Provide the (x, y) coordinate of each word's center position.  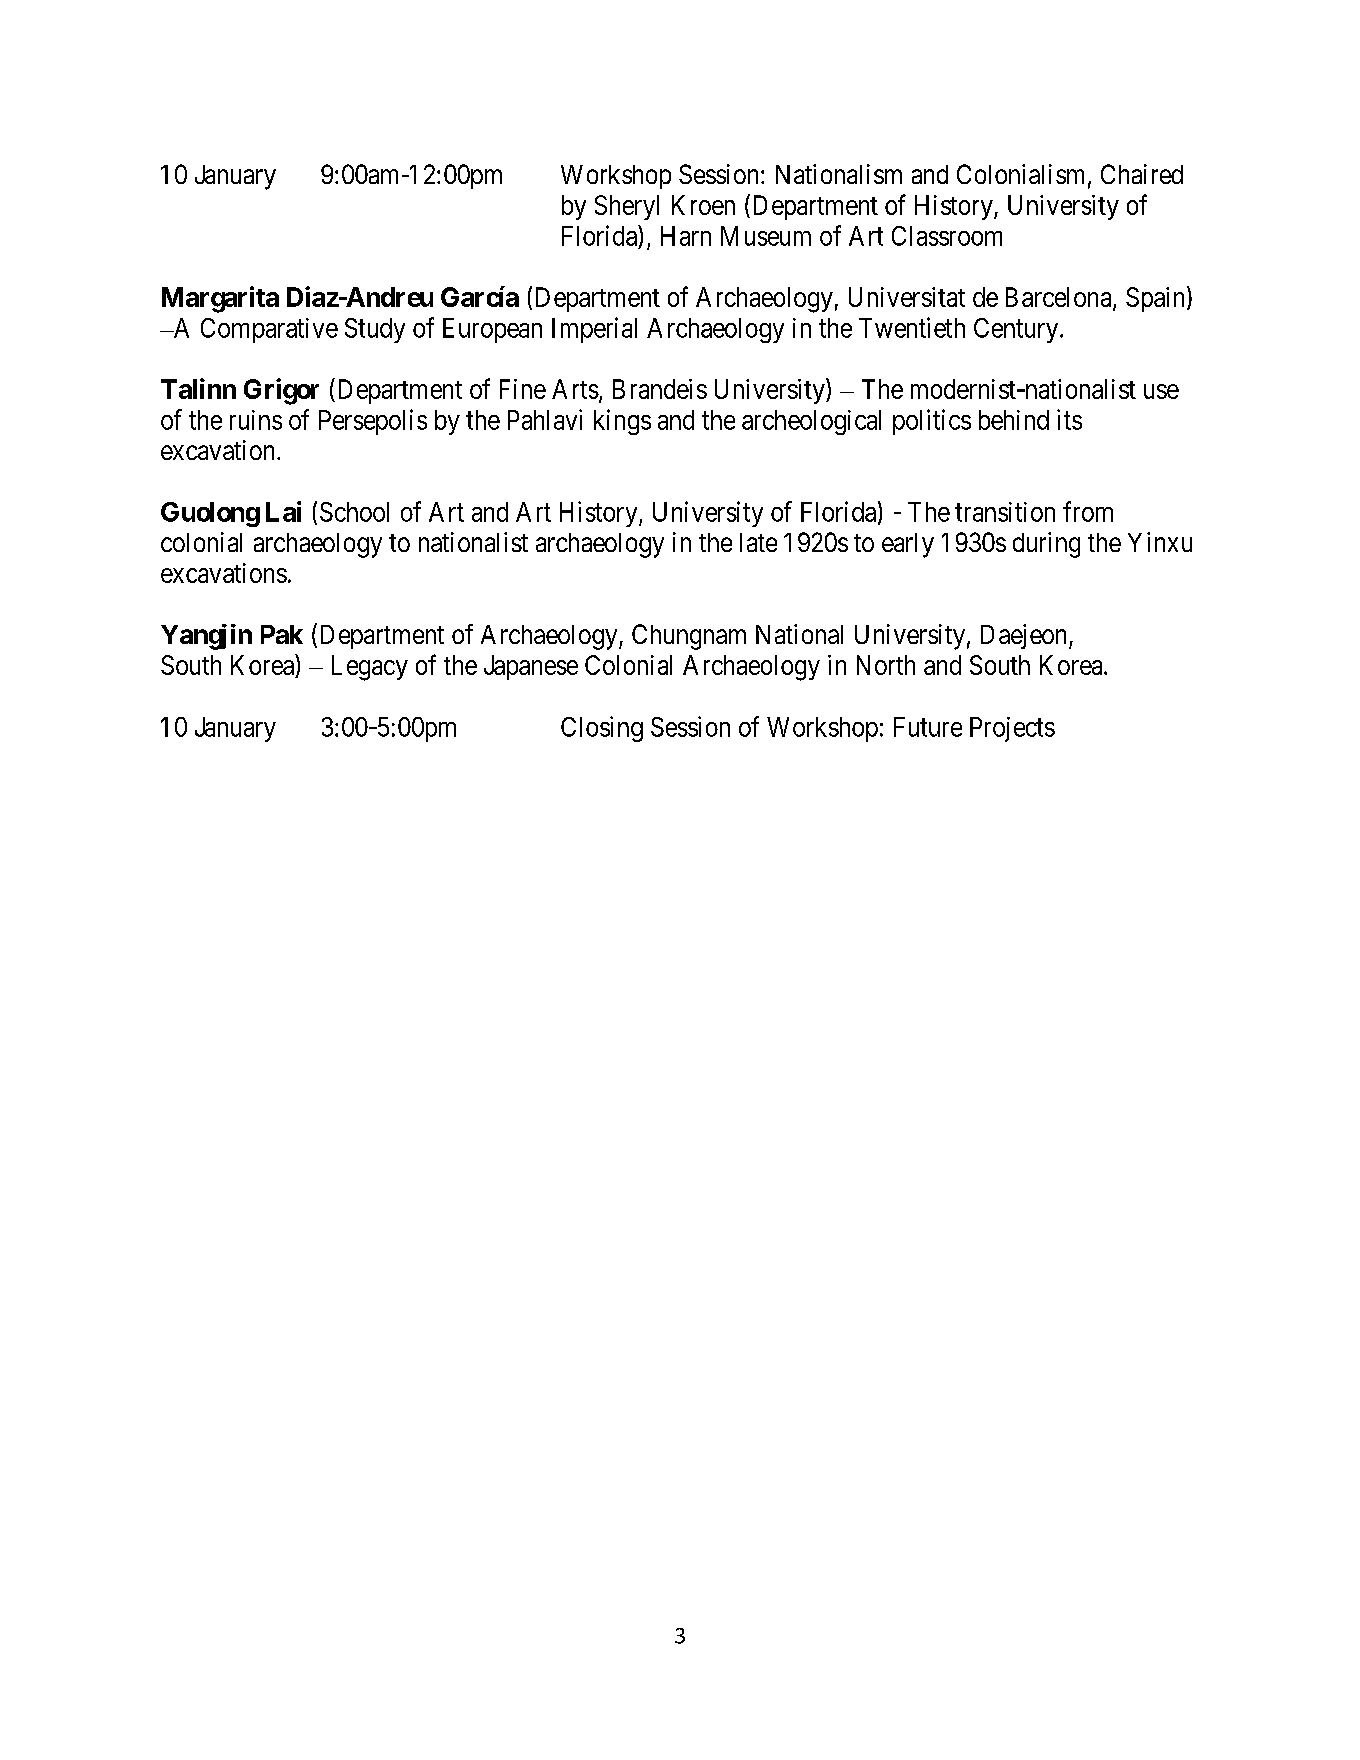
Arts (575, 389)
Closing (602, 729)
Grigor (281, 391)
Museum (766, 236)
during (1046, 545)
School (354, 512)
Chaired (1142, 174)
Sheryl (627, 207)
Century (1017, 330)
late (758, 542)
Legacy (370, 668)
